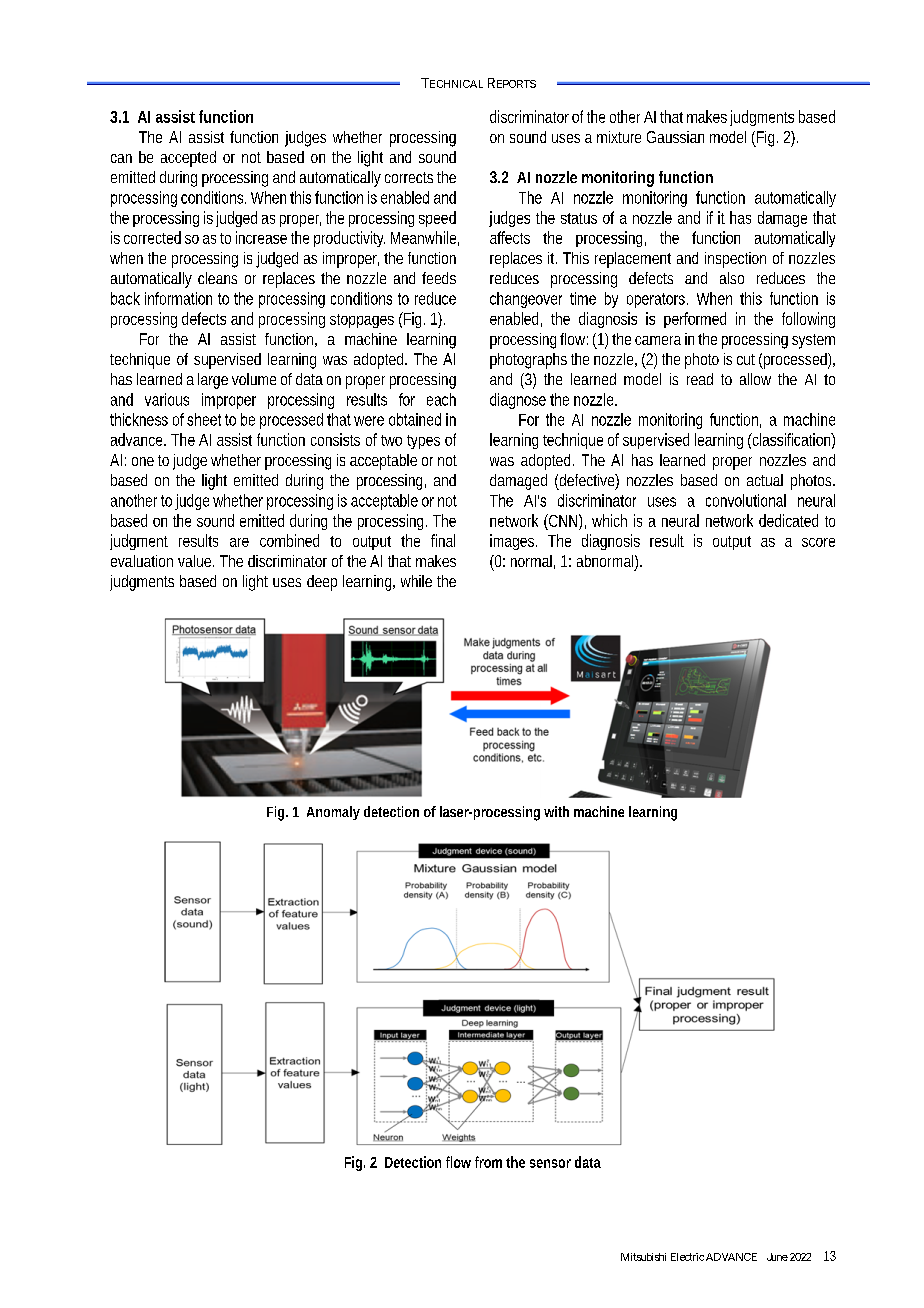 This screenshot has height=1308, width=924. I want to click on from, so click(488, 1162).
